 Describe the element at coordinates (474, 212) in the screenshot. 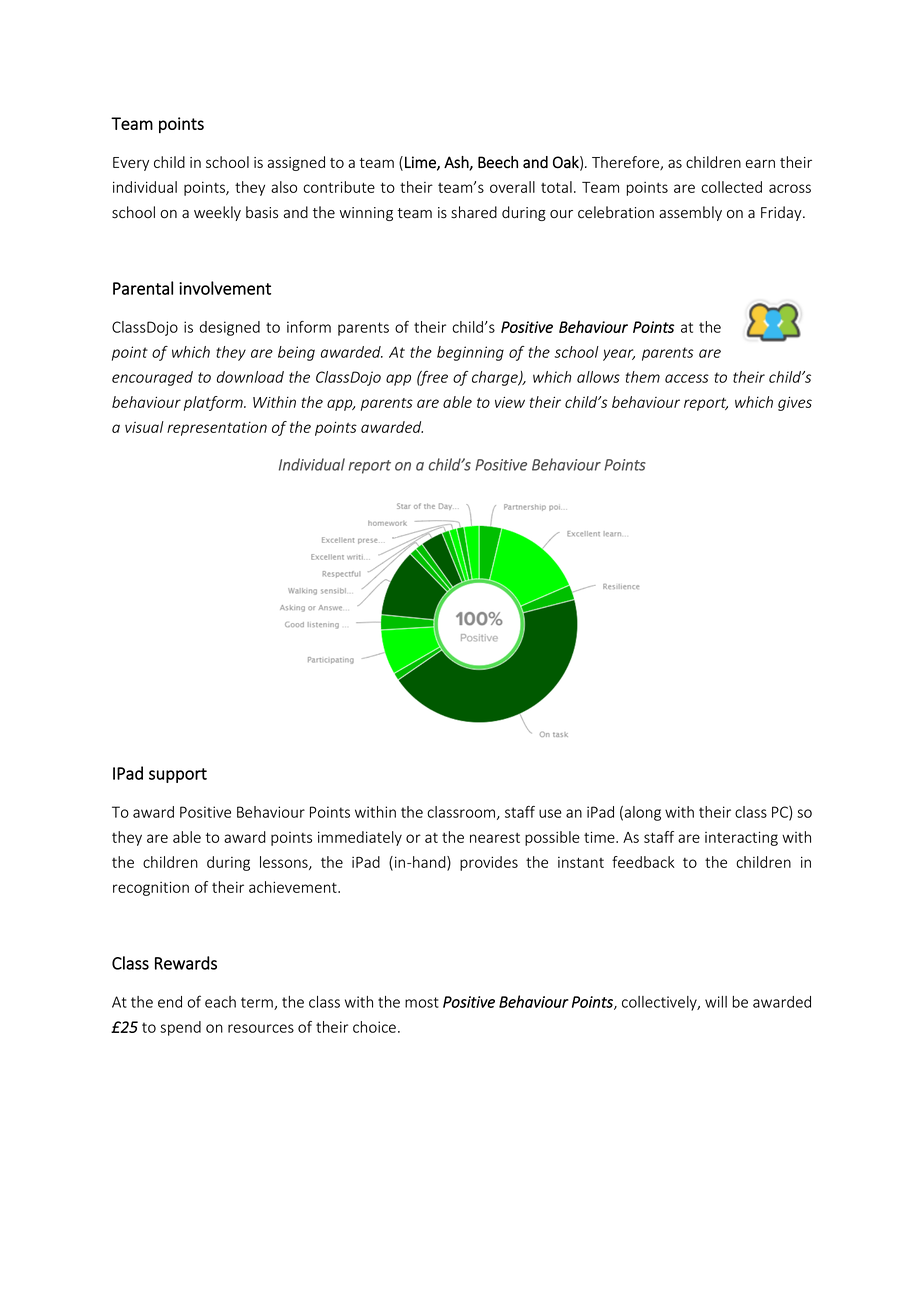

I see `shared` at that location.
